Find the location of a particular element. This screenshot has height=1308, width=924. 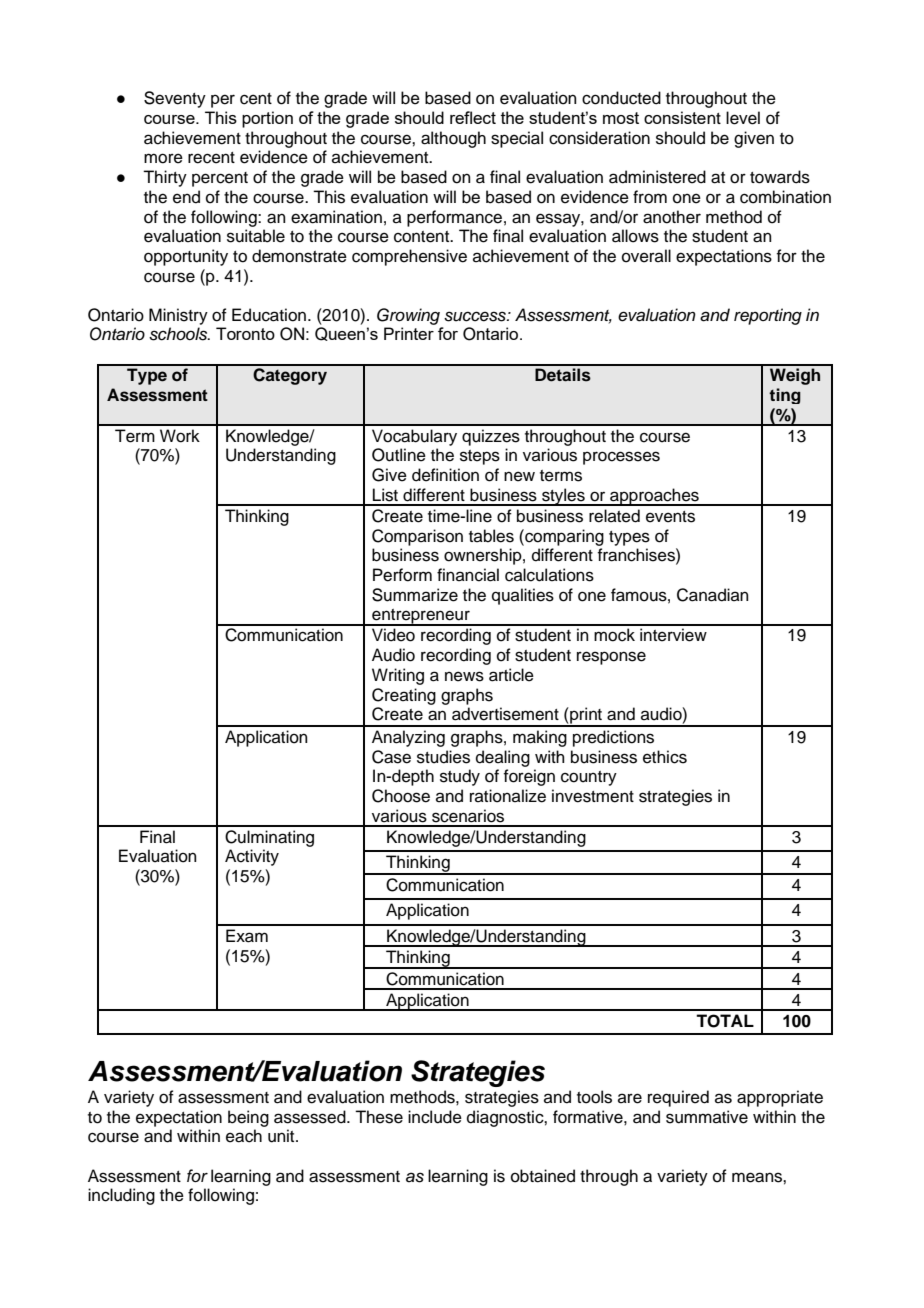

news is located at coordinates (464, 676).
